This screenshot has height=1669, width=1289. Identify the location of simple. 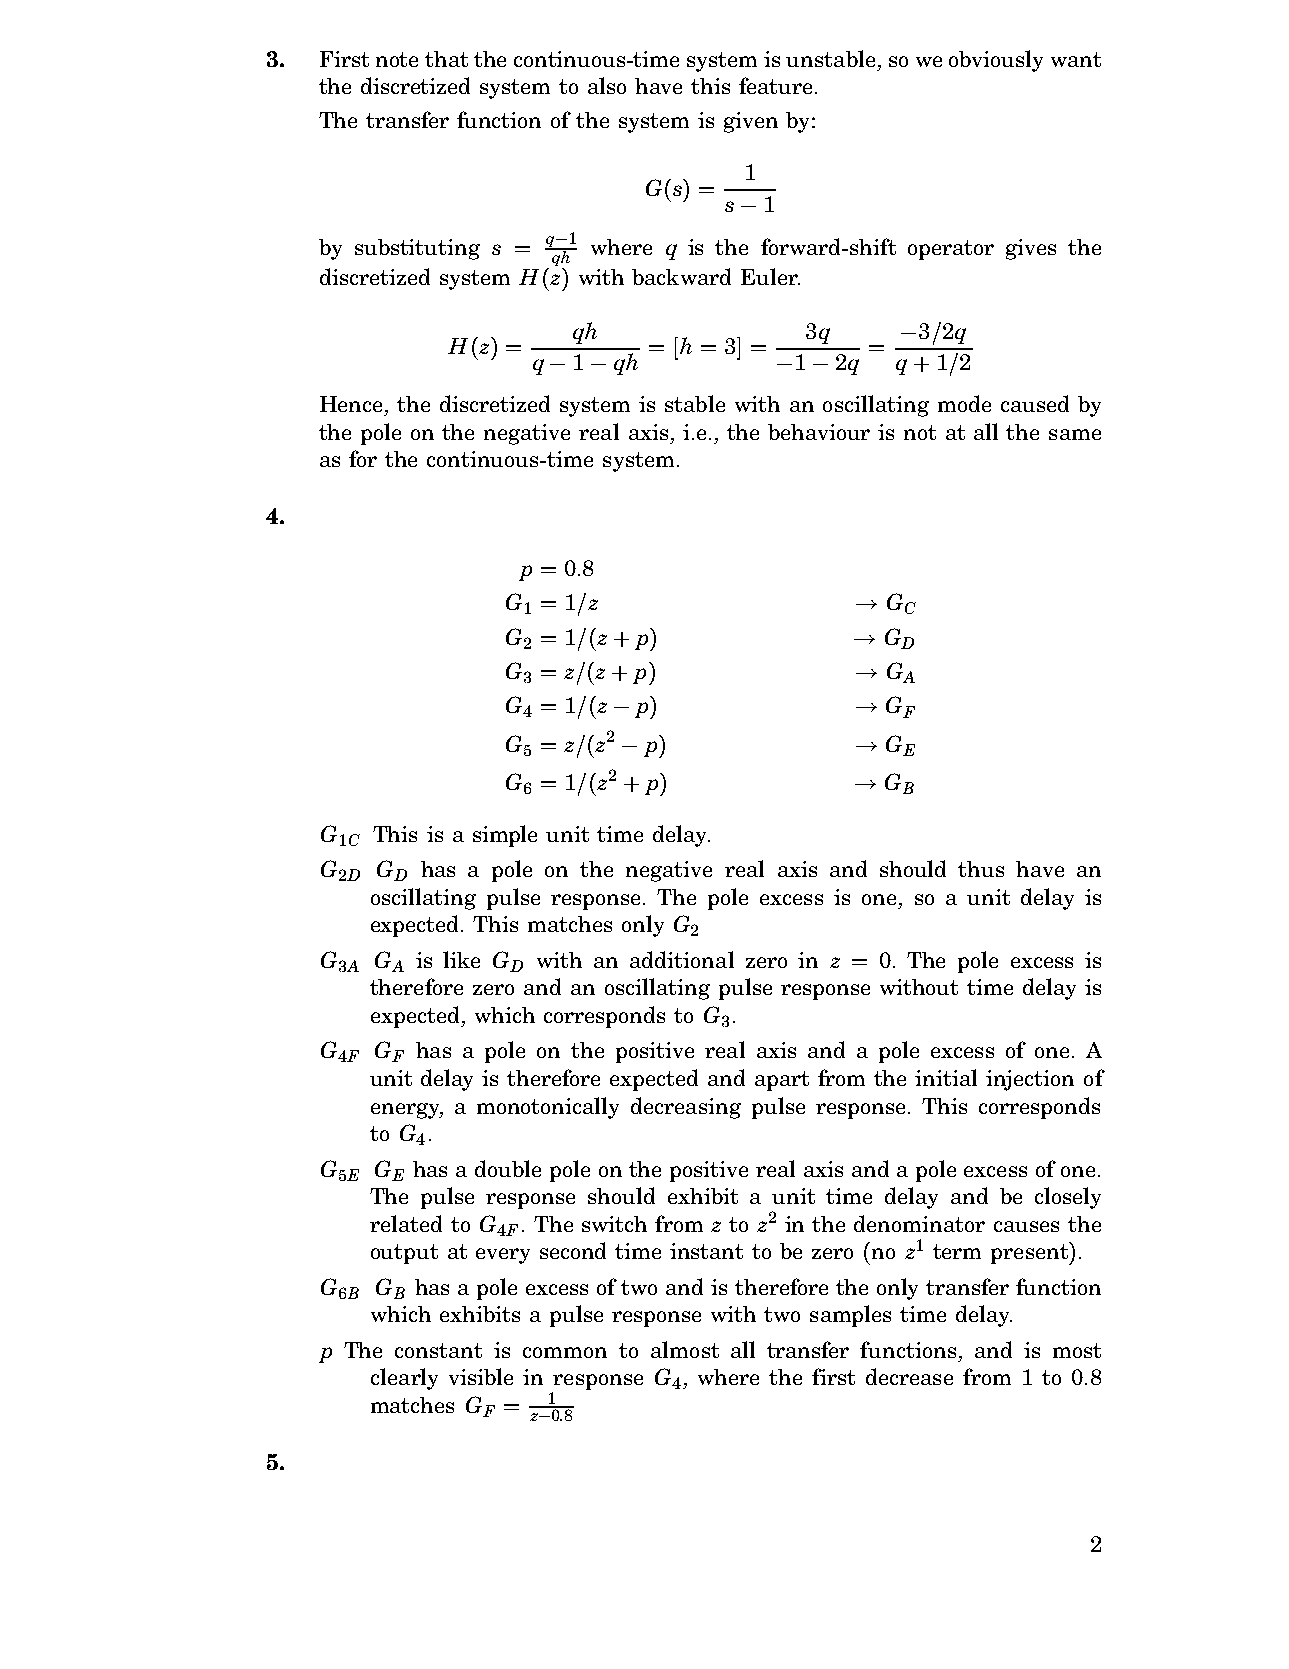
(505, 836).
